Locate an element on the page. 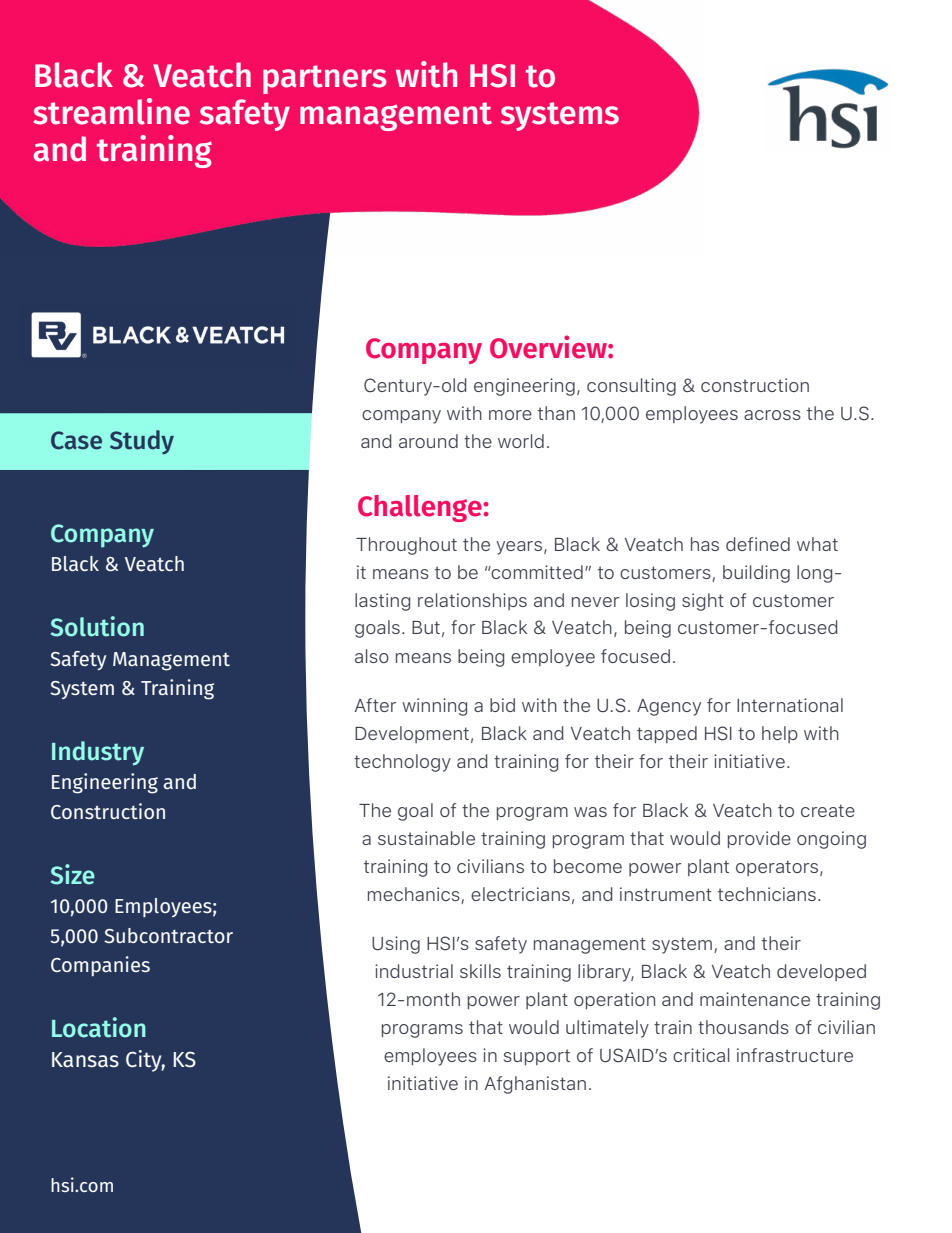 This document has width=952, height=1233. Industry is located at coordinates (98, 753).
